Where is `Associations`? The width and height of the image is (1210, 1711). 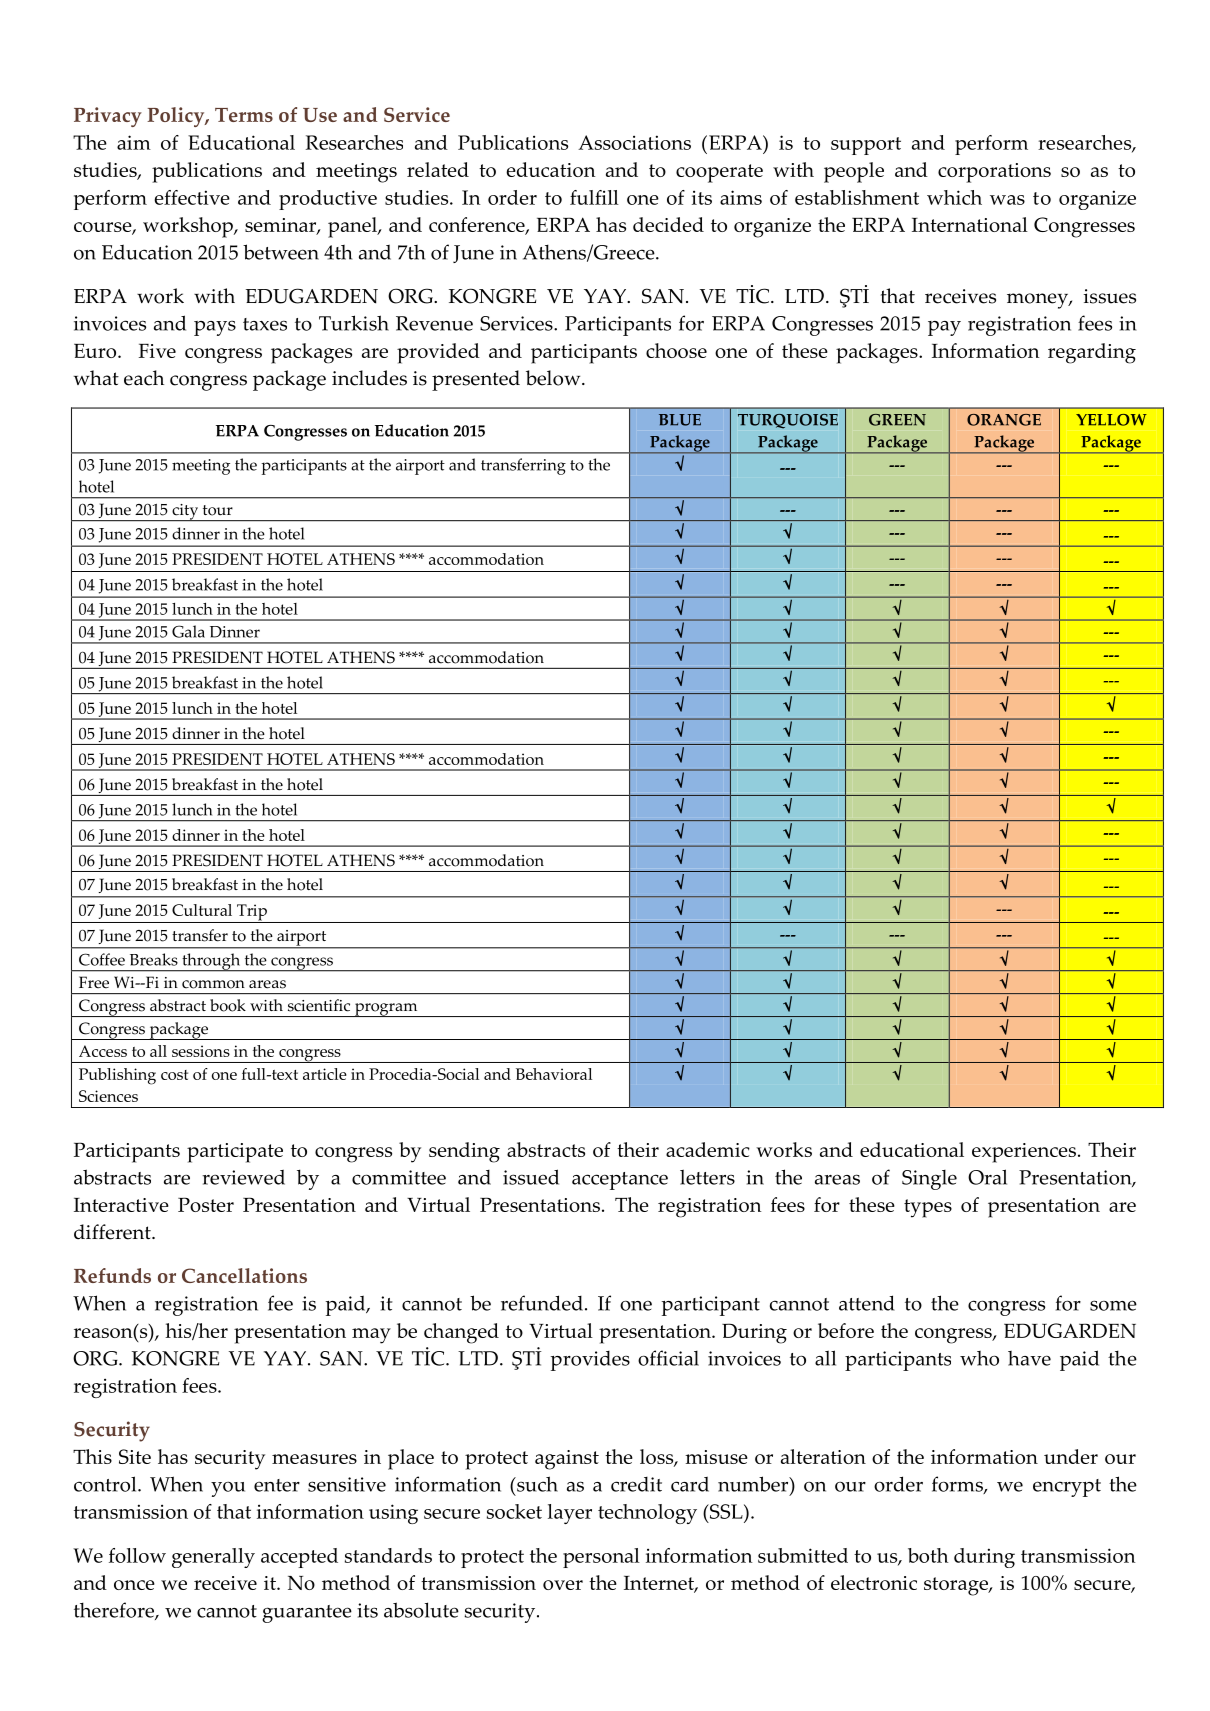
Associations is located at coordinates (634, 142).
